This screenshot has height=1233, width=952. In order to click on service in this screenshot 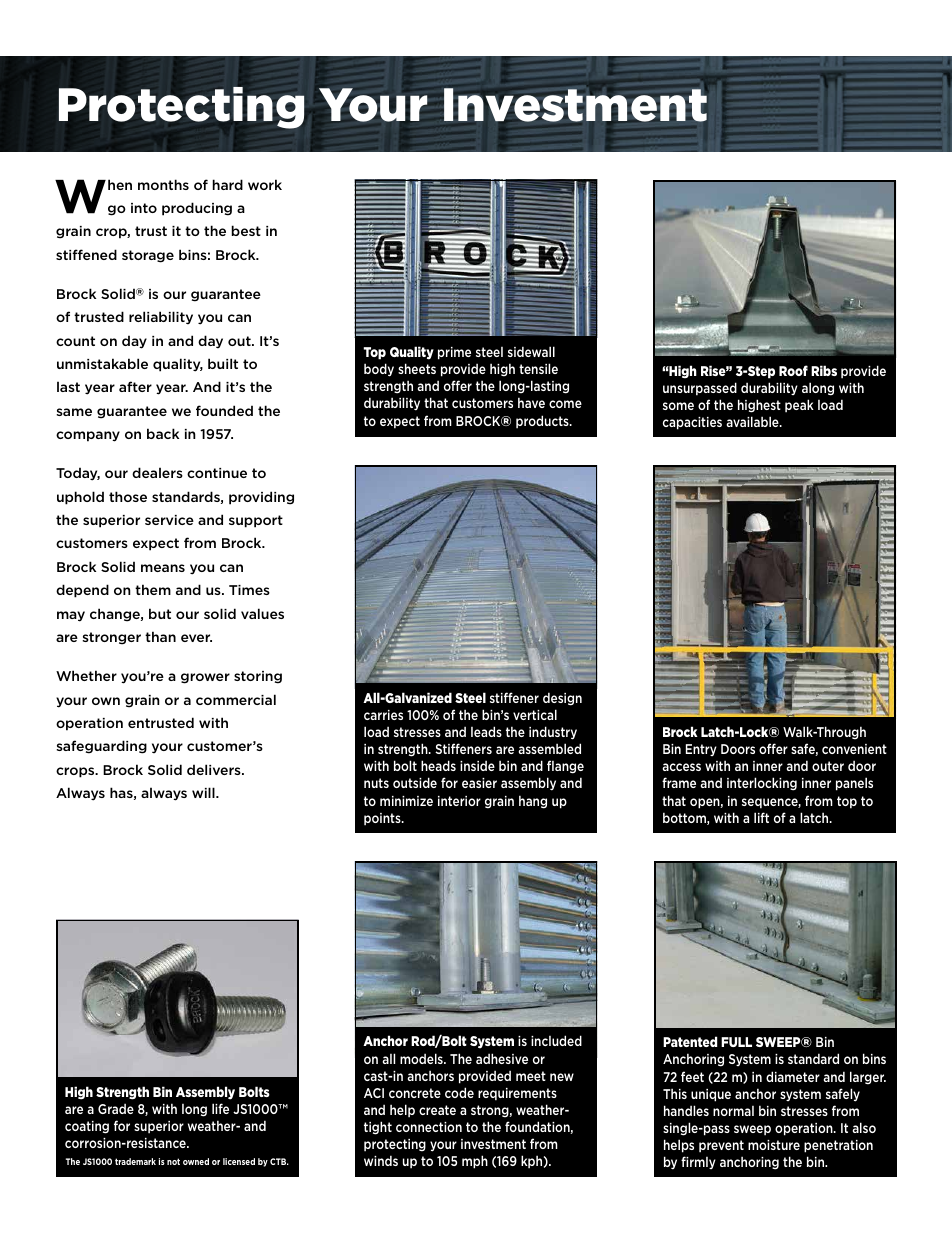, I will do `click(169, 520)`.
